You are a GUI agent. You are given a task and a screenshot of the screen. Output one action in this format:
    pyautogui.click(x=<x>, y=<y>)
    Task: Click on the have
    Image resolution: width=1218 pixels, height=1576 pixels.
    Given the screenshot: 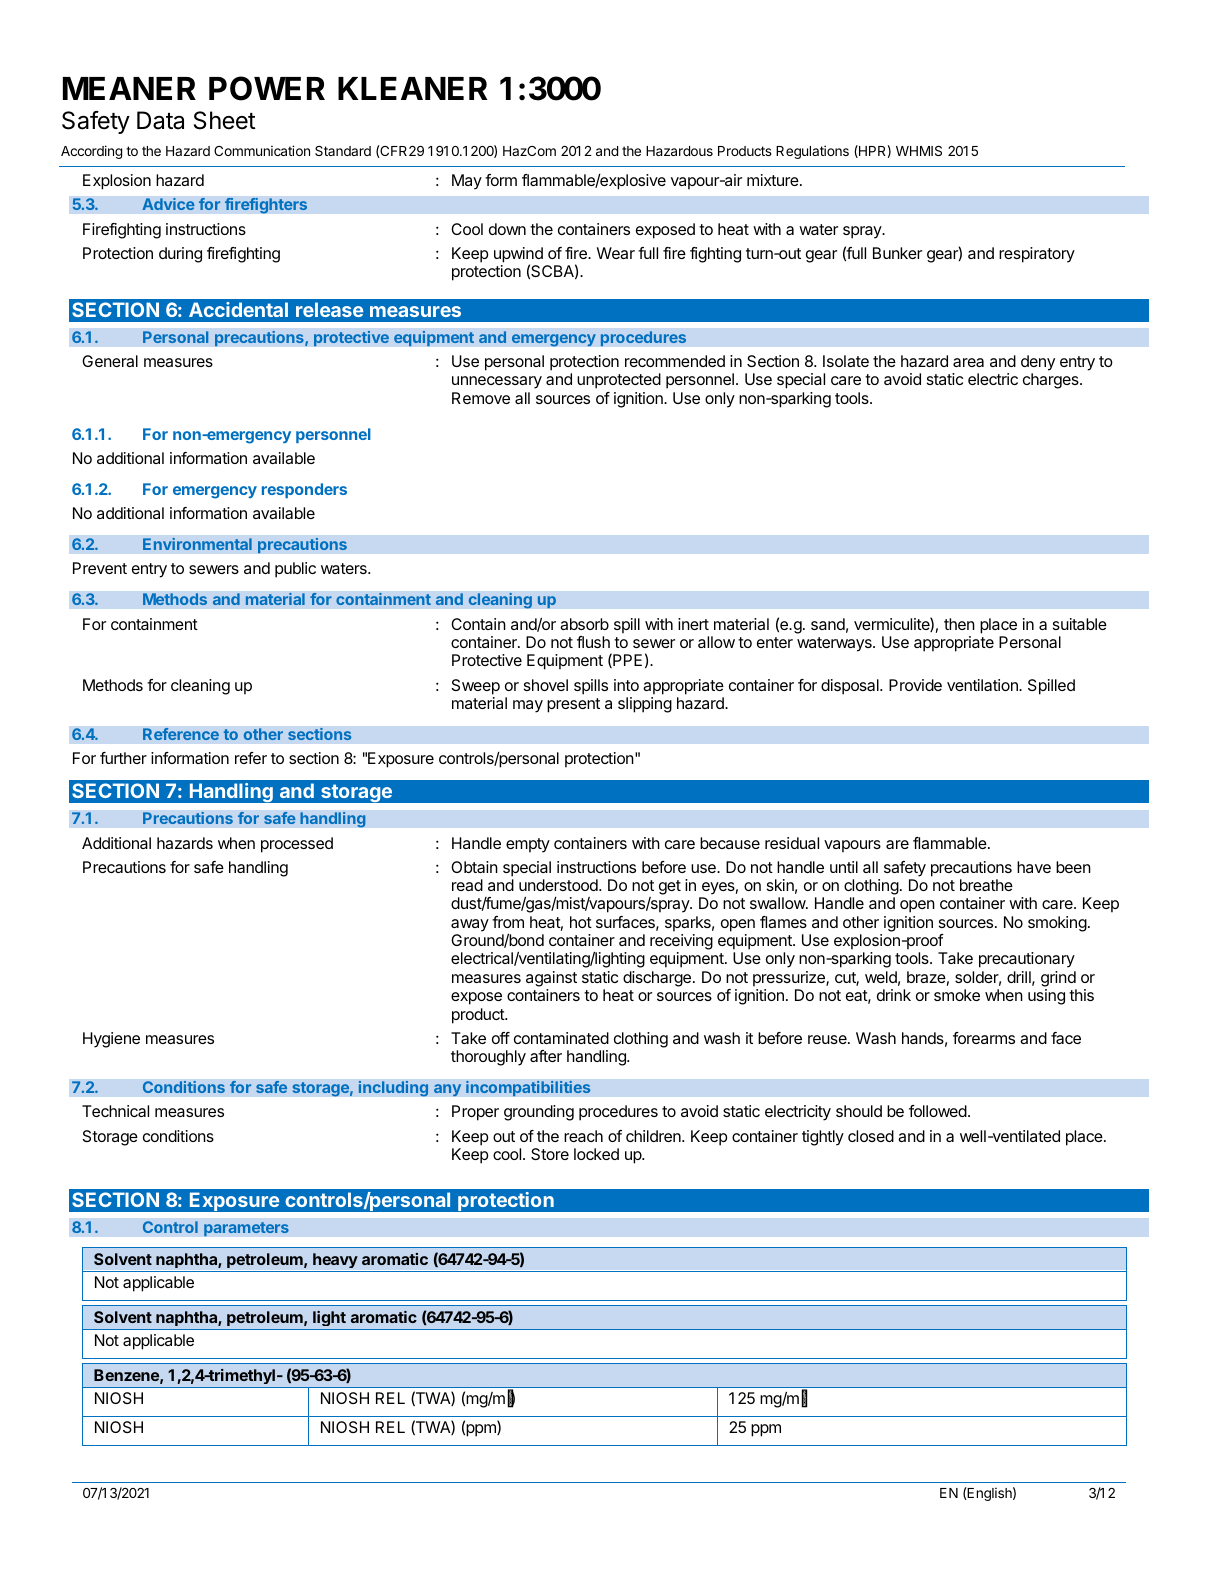 What is the action you would take?
    pyautogui.click(x=1034, y=867)
